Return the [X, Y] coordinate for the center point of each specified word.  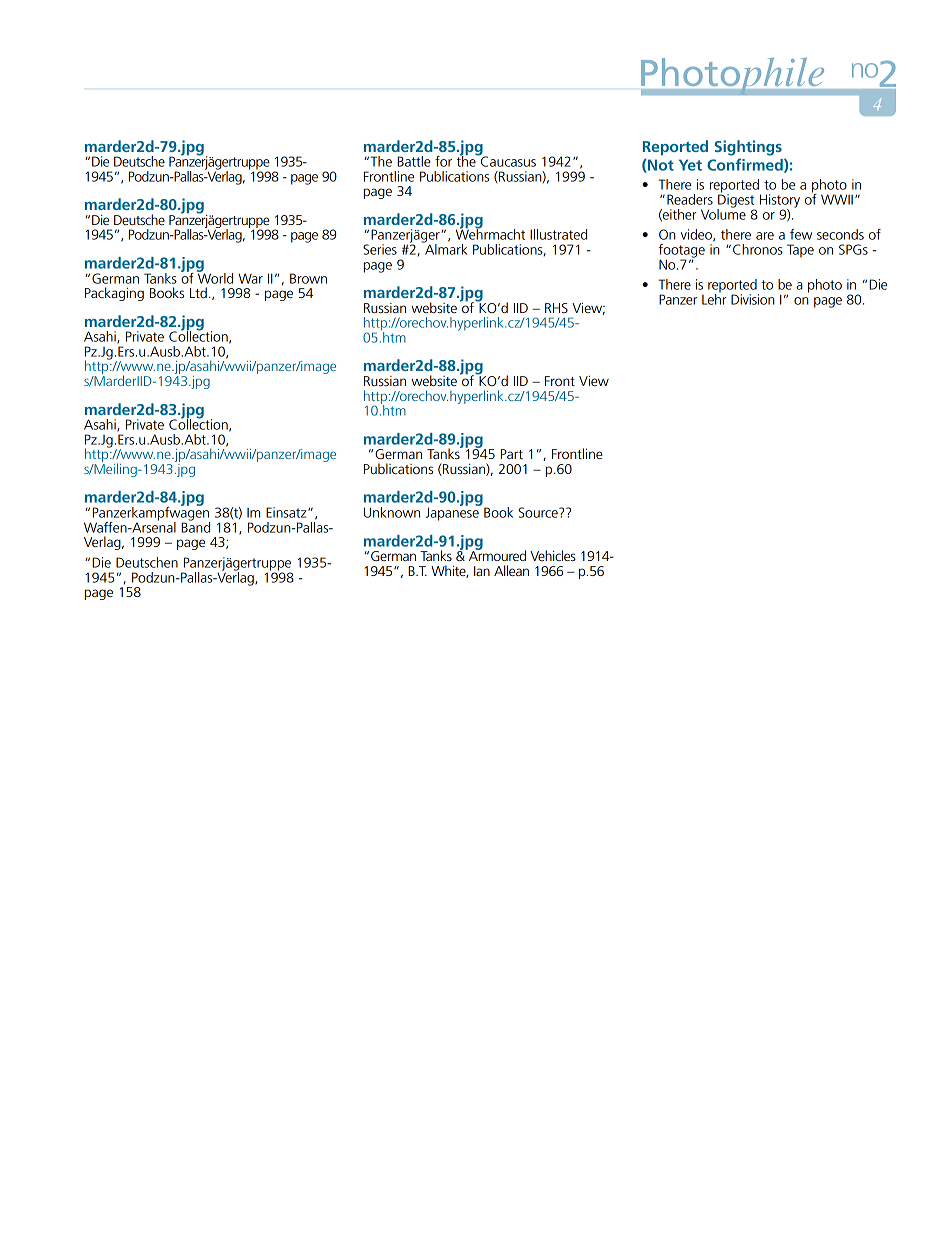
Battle [414, 161]
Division [753, 299]
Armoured [496, 554]
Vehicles [553, 555]
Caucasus [507, 160]
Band [195, 526]
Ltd [198, 292]
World [215, 277]
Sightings [748, 148]
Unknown [392, 512]
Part [512, 454]
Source [539, 512]
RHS [556, 308]
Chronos [758, 249]
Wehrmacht [490, 233]
